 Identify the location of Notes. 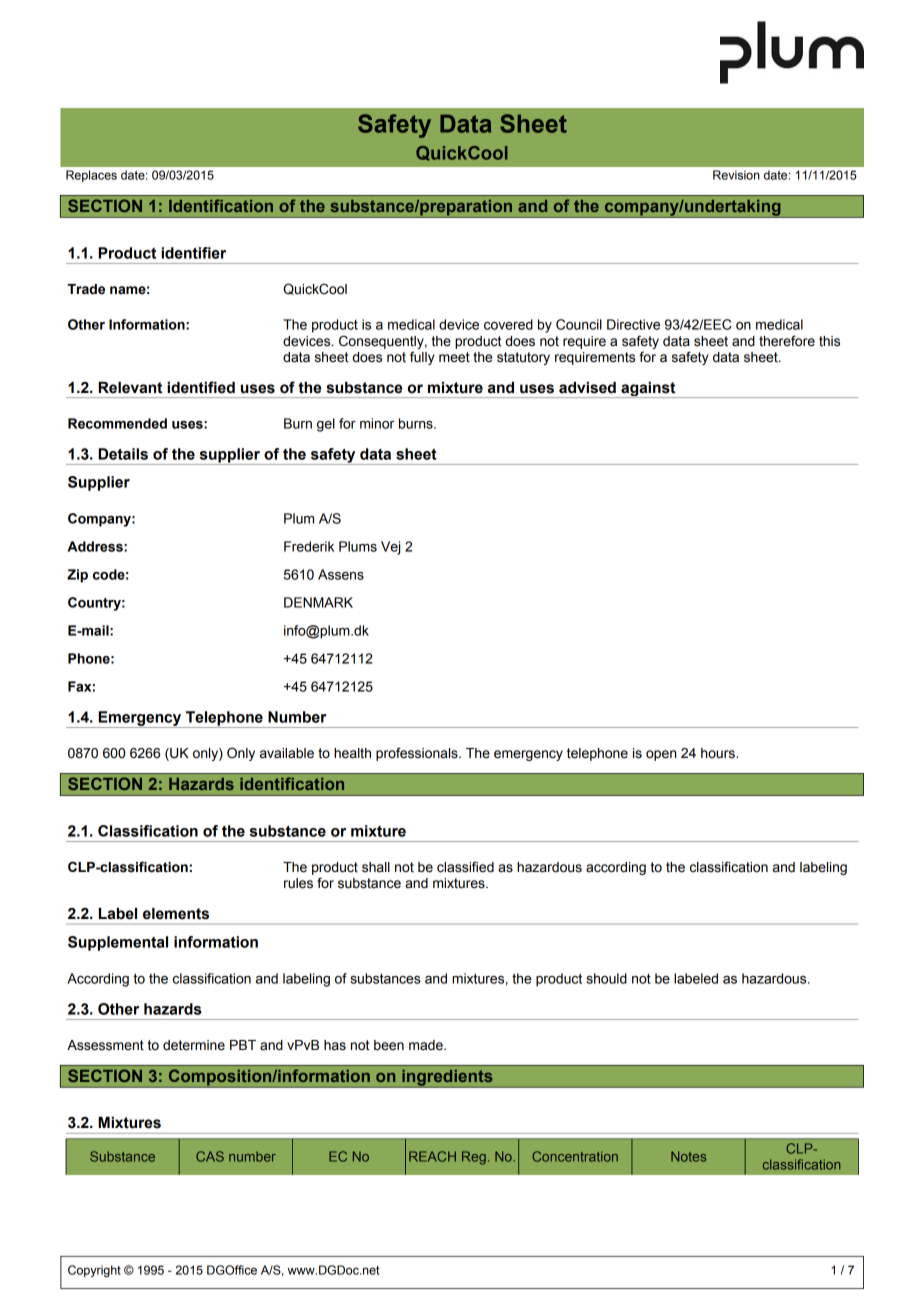
(688, 1156).
